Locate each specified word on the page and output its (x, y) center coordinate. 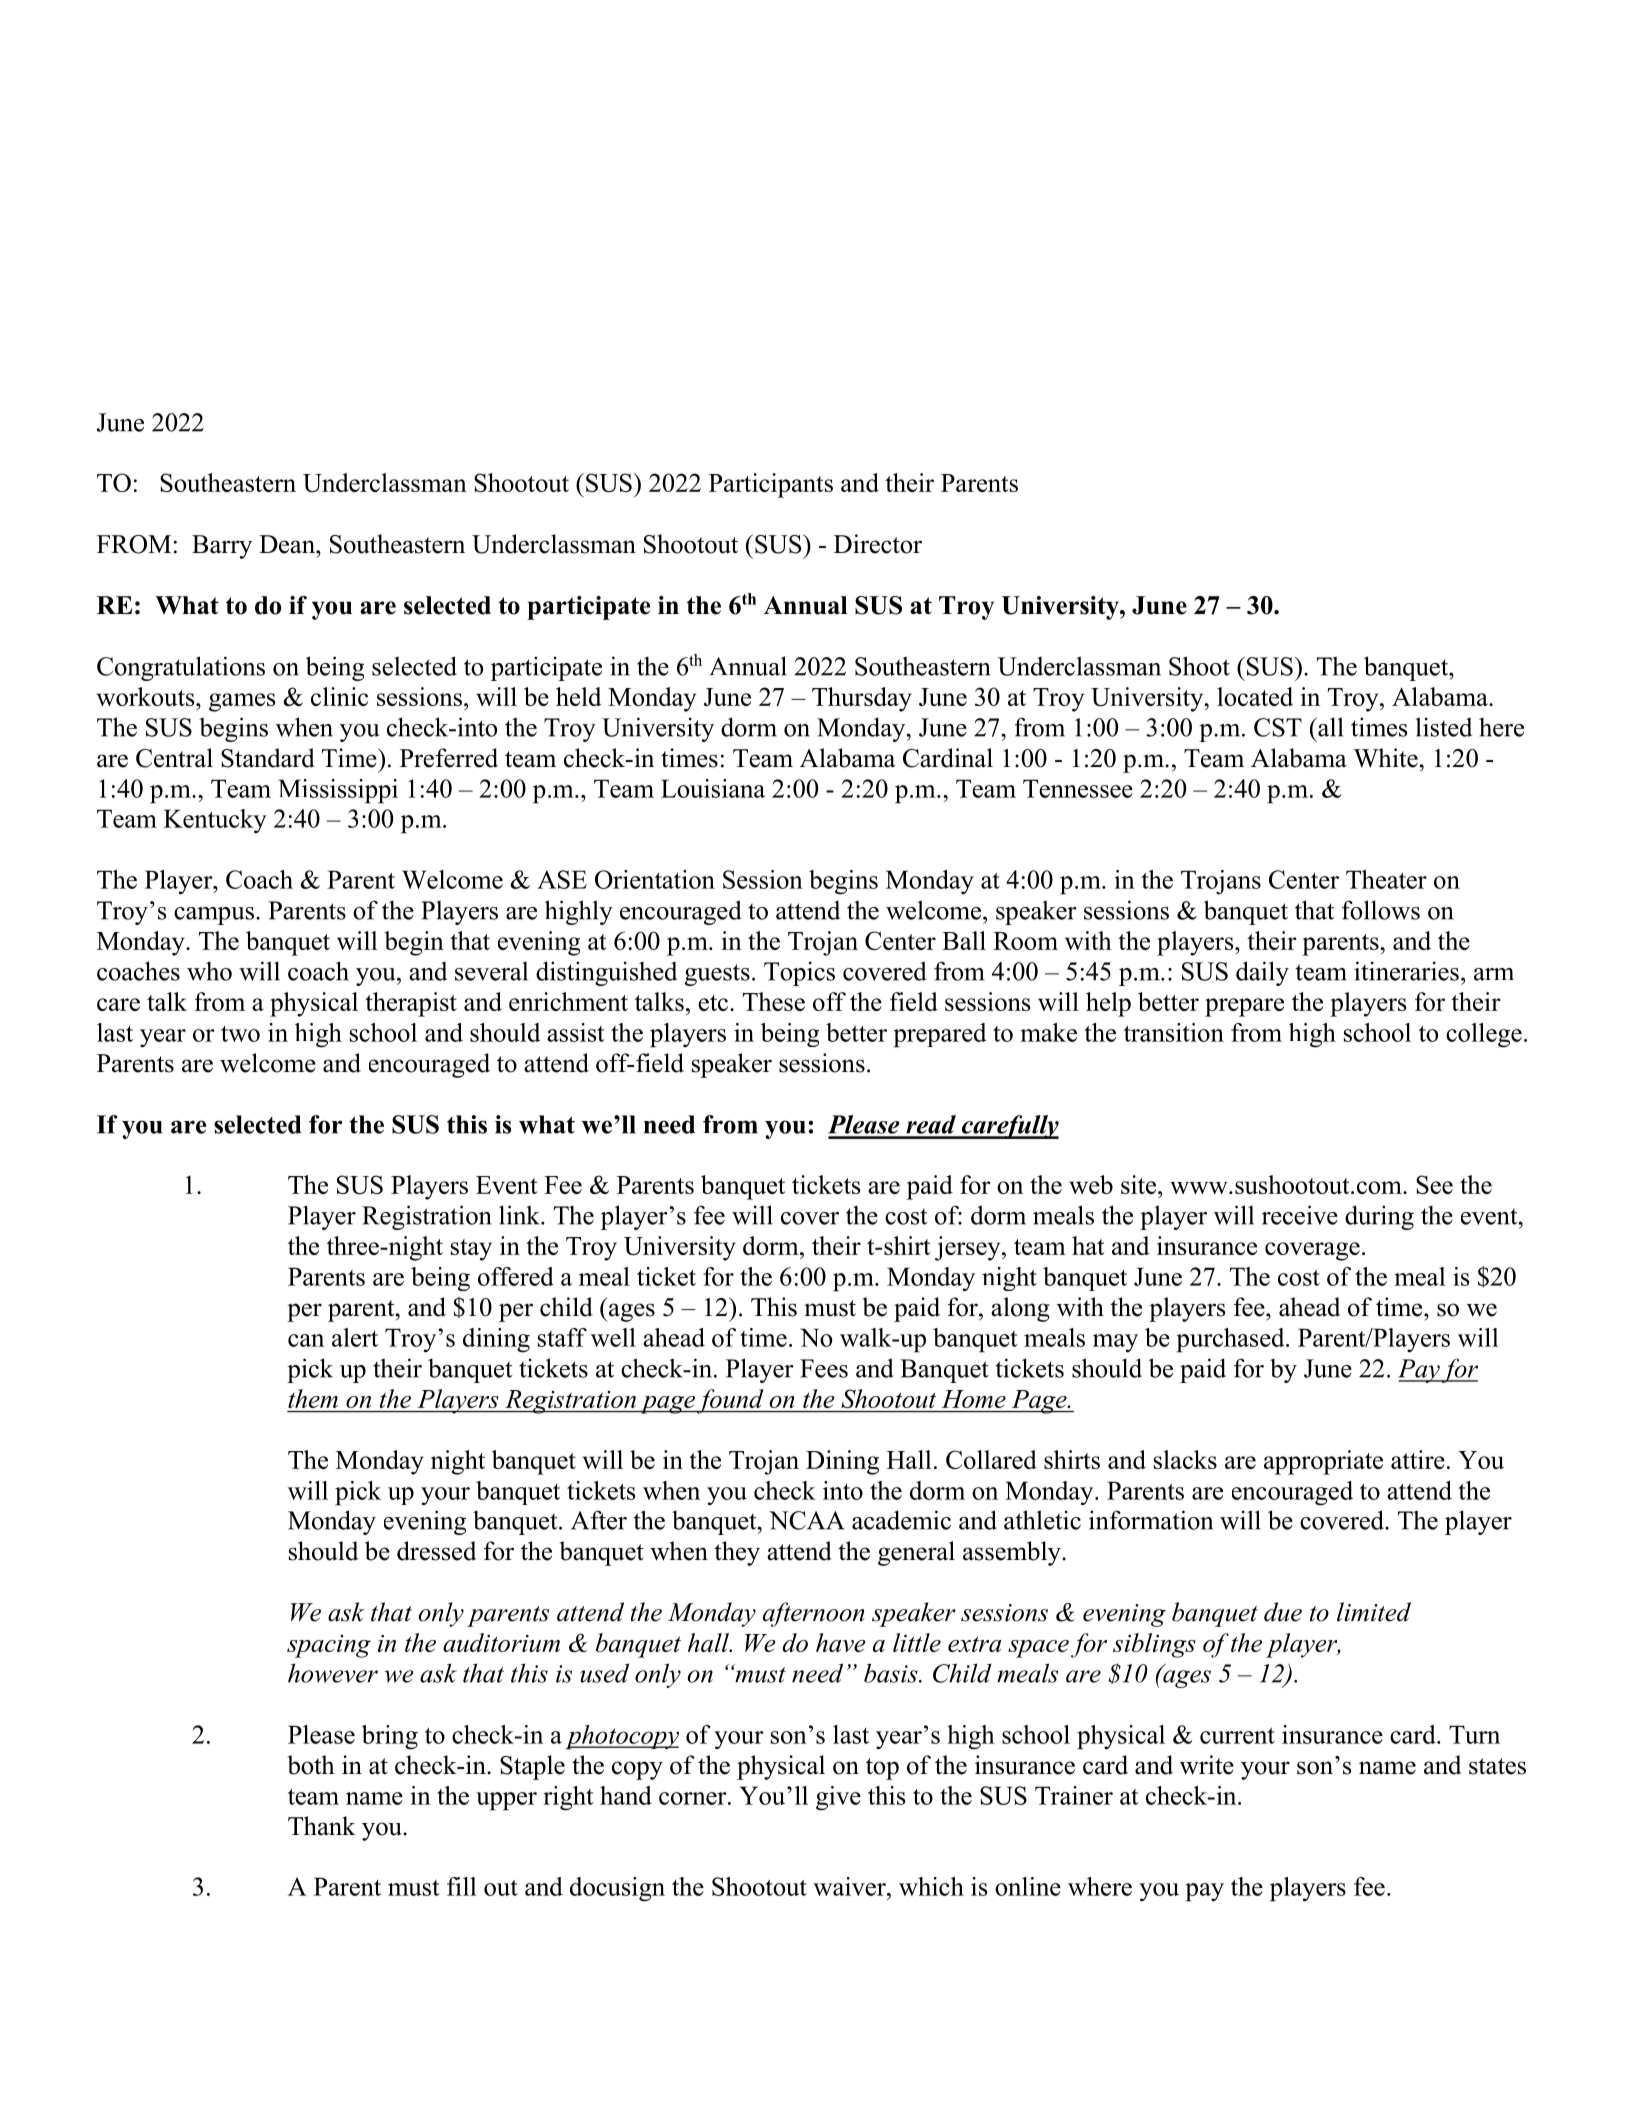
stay (471, 1250)
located (1255, 696)
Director (878, 544)
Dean (288, 544)
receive (1300, 1215)
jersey (969, 1248)
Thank (322, 1825)
